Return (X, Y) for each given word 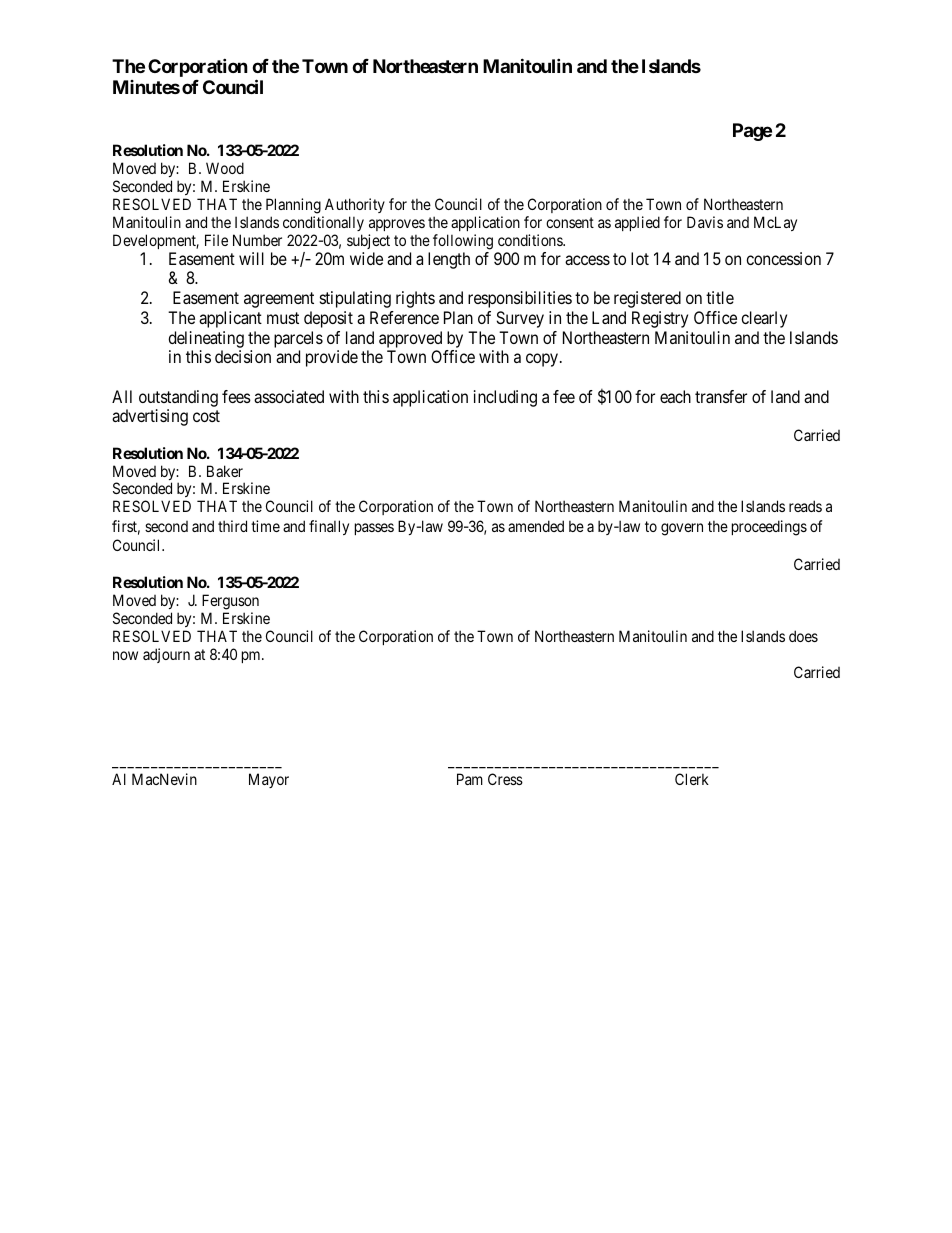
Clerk (692, 779)
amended (536, 526)
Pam (470, 779)
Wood (225, 168)
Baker (225, 471)
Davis (705, 222)
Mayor (269, 780)
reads (805, 506)
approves (397, 225)
